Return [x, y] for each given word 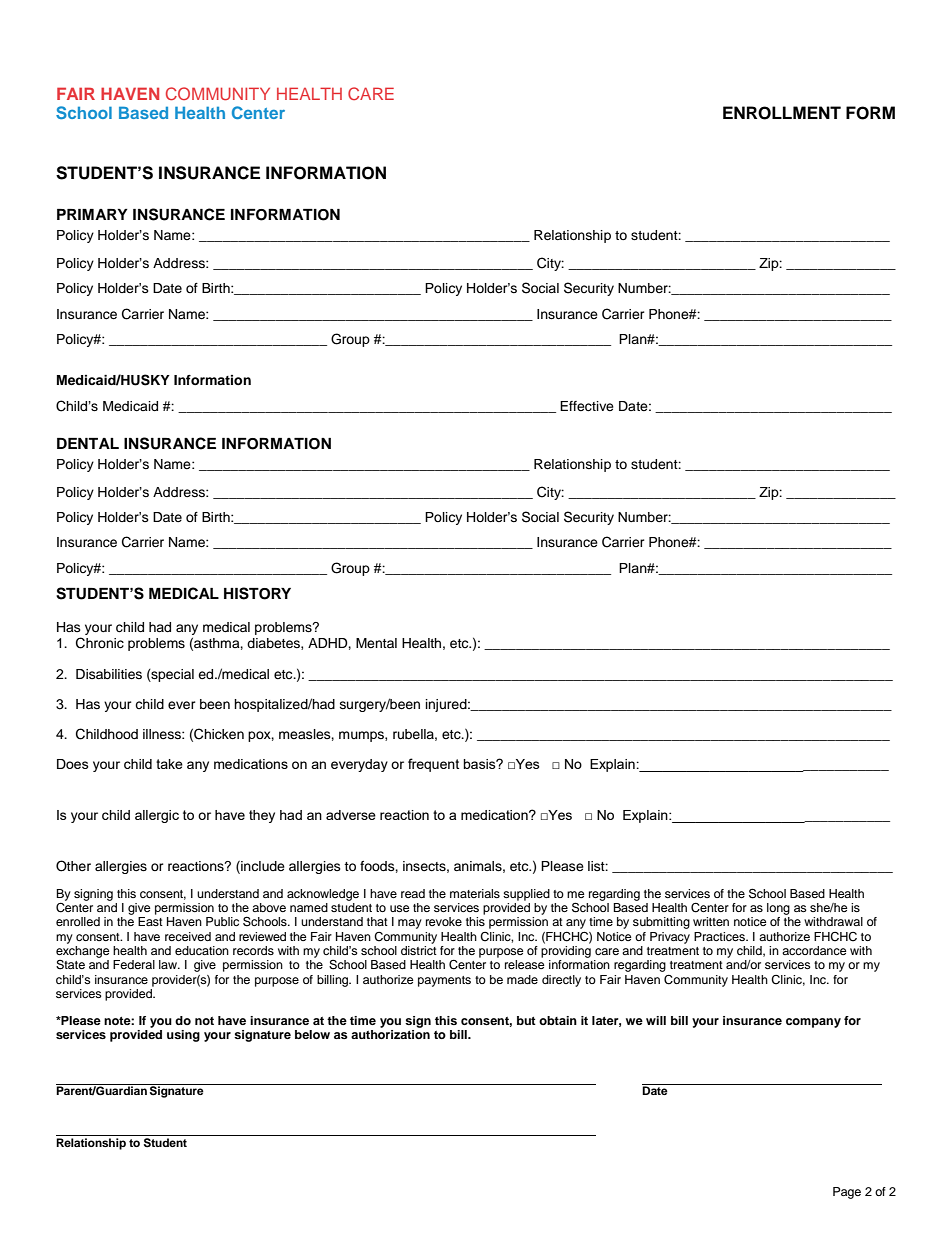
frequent [433, 765]
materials [475, 893]
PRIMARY [92, 214]
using [183, 1036]
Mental [376, 643]
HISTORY [257, 593]
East [150, 921]
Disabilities [109, 674]
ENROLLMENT [782, 113]
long [778, 909]
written [711, 921]
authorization [390, 1033]
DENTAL [88, 443]
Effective [587, 406]
